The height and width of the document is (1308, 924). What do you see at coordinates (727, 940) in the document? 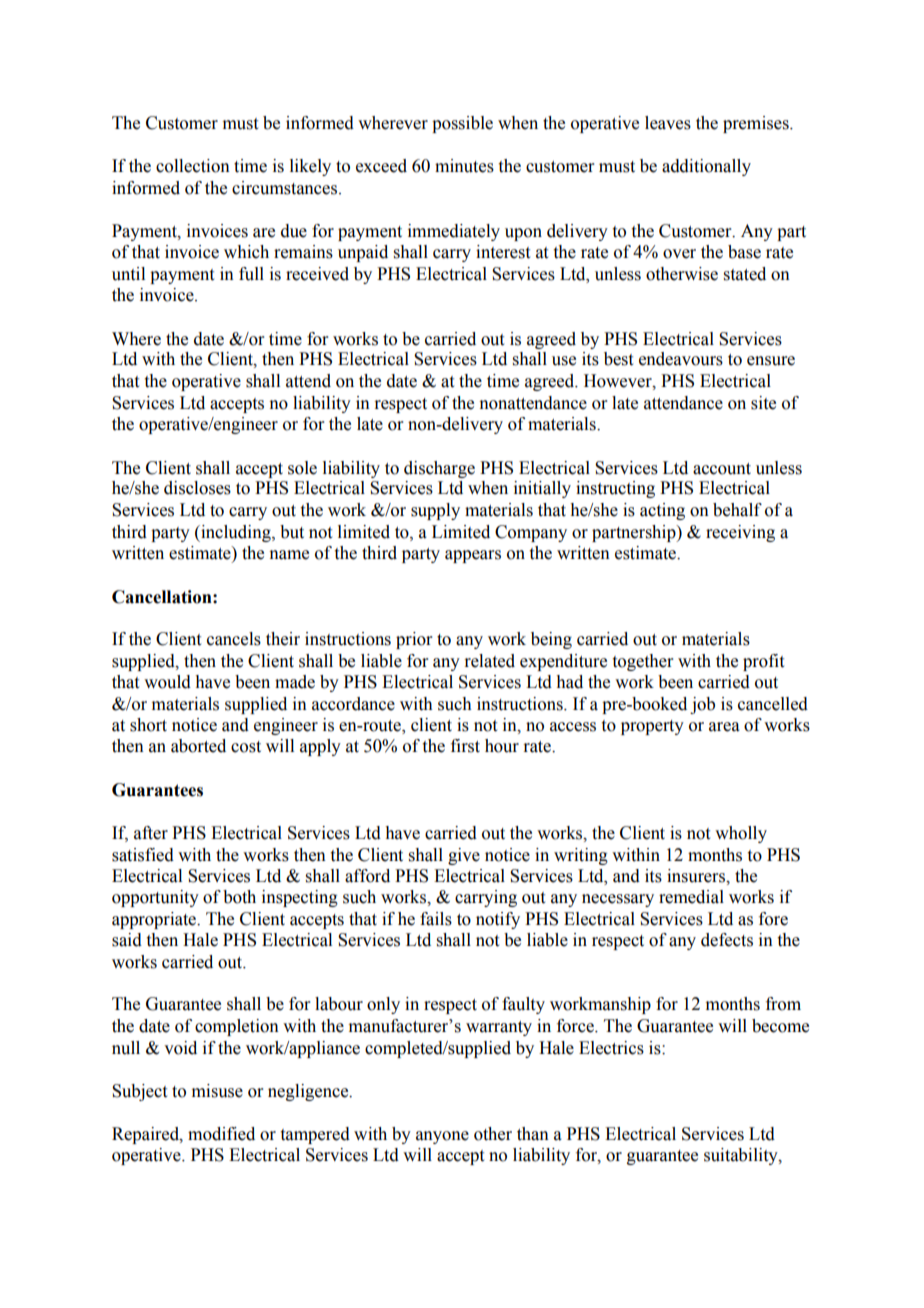
I see `defects` at bounding box center [727, 940].
